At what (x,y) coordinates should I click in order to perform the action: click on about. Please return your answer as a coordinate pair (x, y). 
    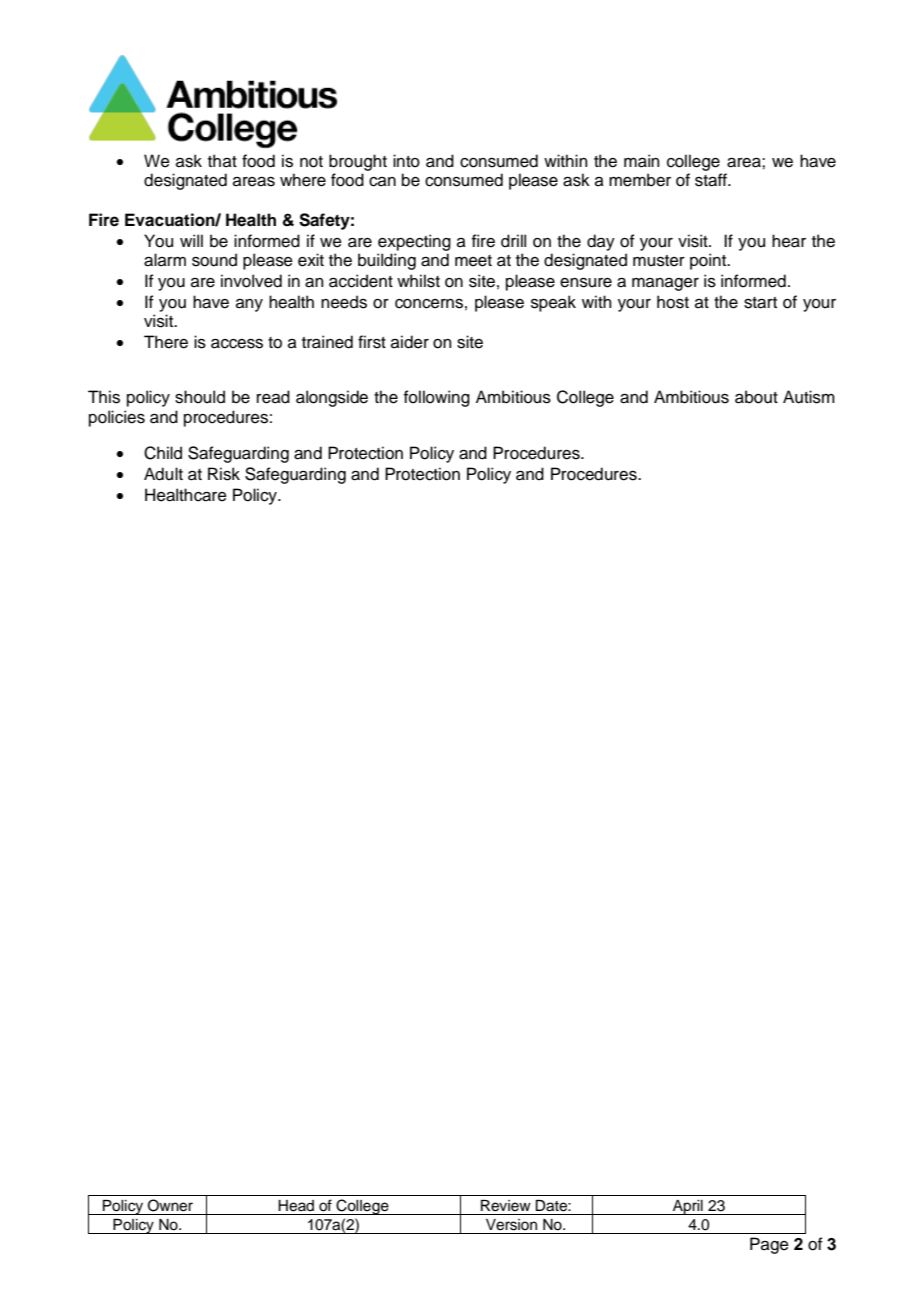
    Looking at the image, I should click on (756, 397).
